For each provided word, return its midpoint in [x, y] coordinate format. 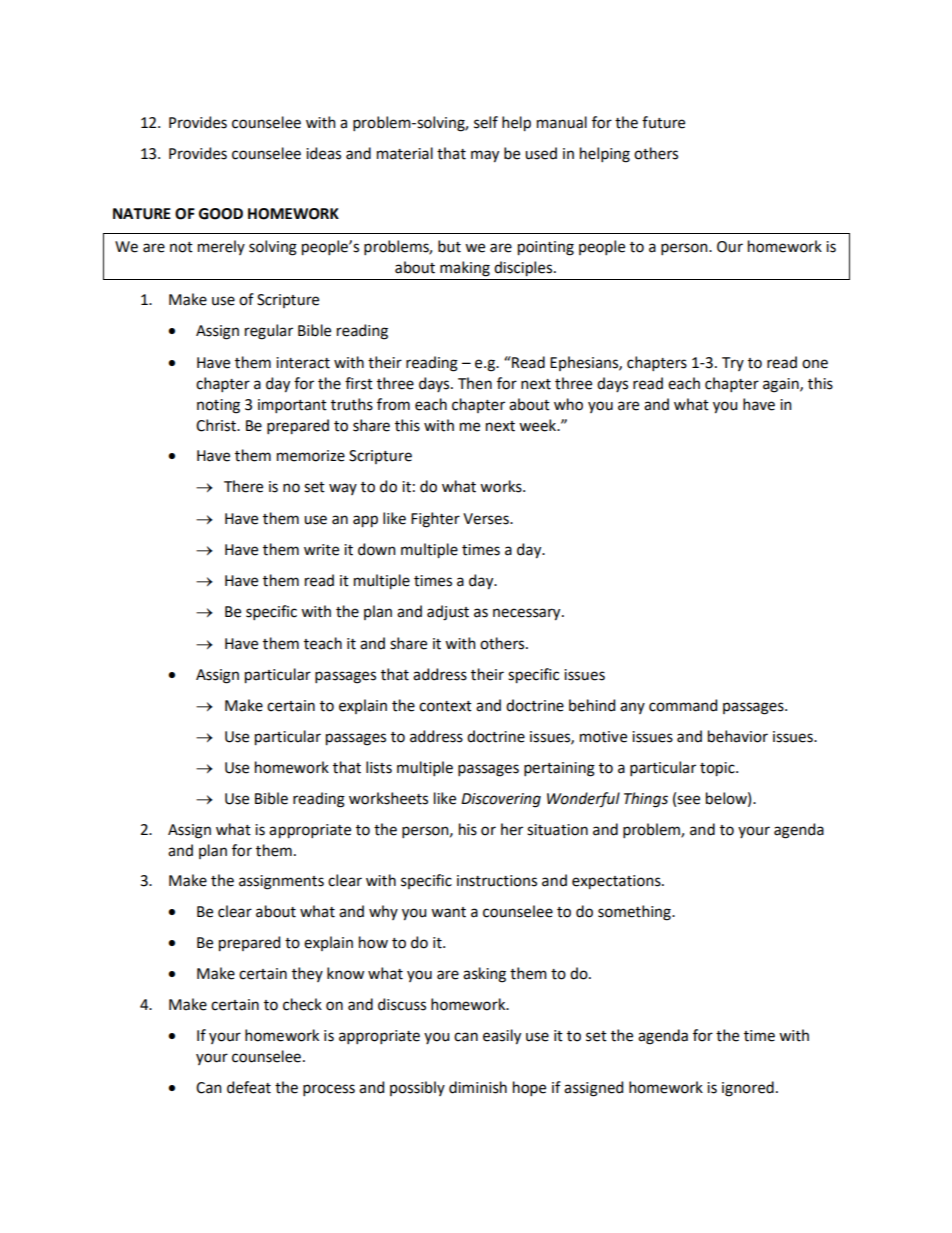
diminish [478, 1087]
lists [379, 767]
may [485, 156]
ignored [748, 1089]
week [539, 425]
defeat [249, 1087]
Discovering [501, 800]
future [663, 122]
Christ [217, 425]
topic [718, 769]
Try [733, 364]
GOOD [221, 214]
